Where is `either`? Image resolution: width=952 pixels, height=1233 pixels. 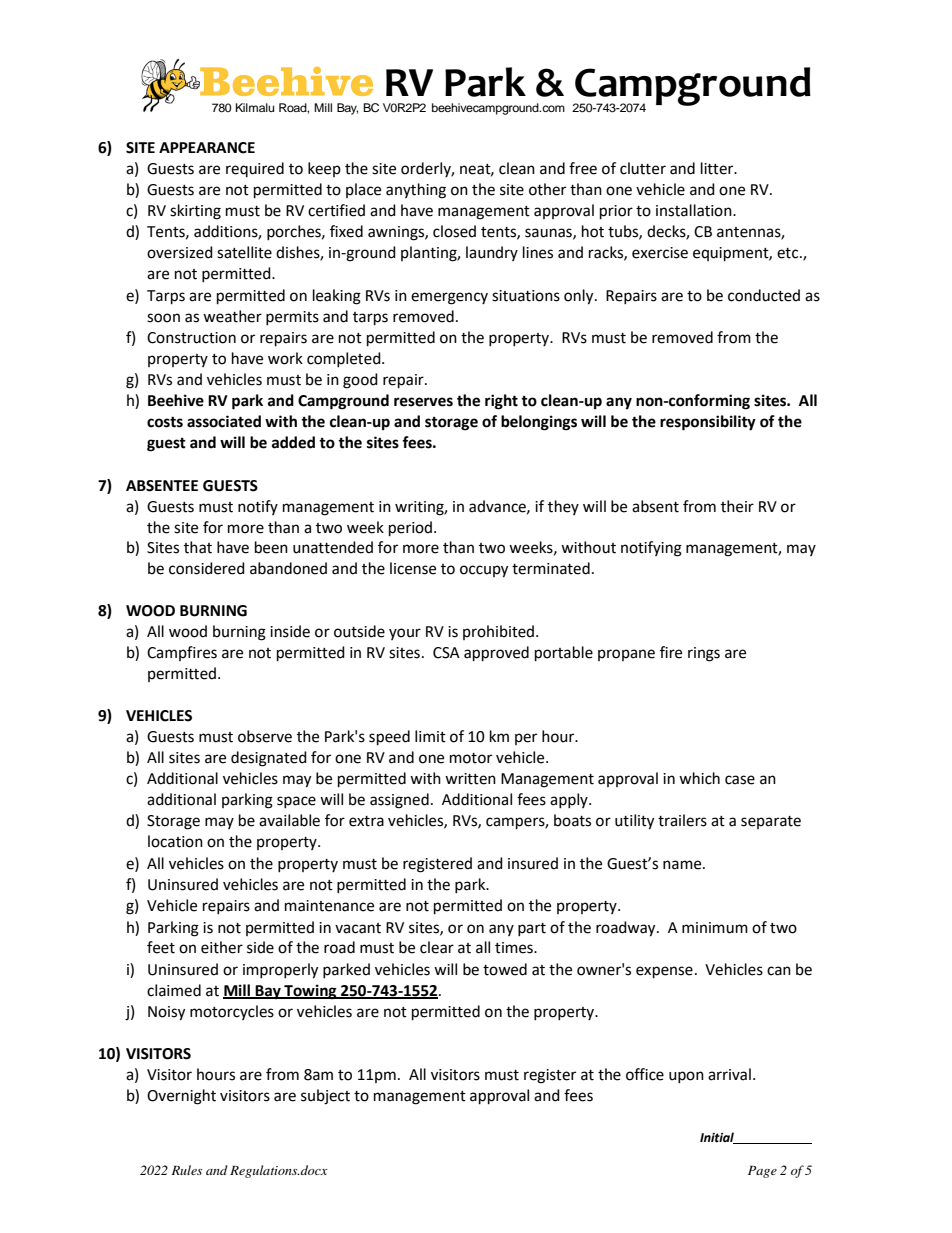 either is located at coordinates (222, 947).
